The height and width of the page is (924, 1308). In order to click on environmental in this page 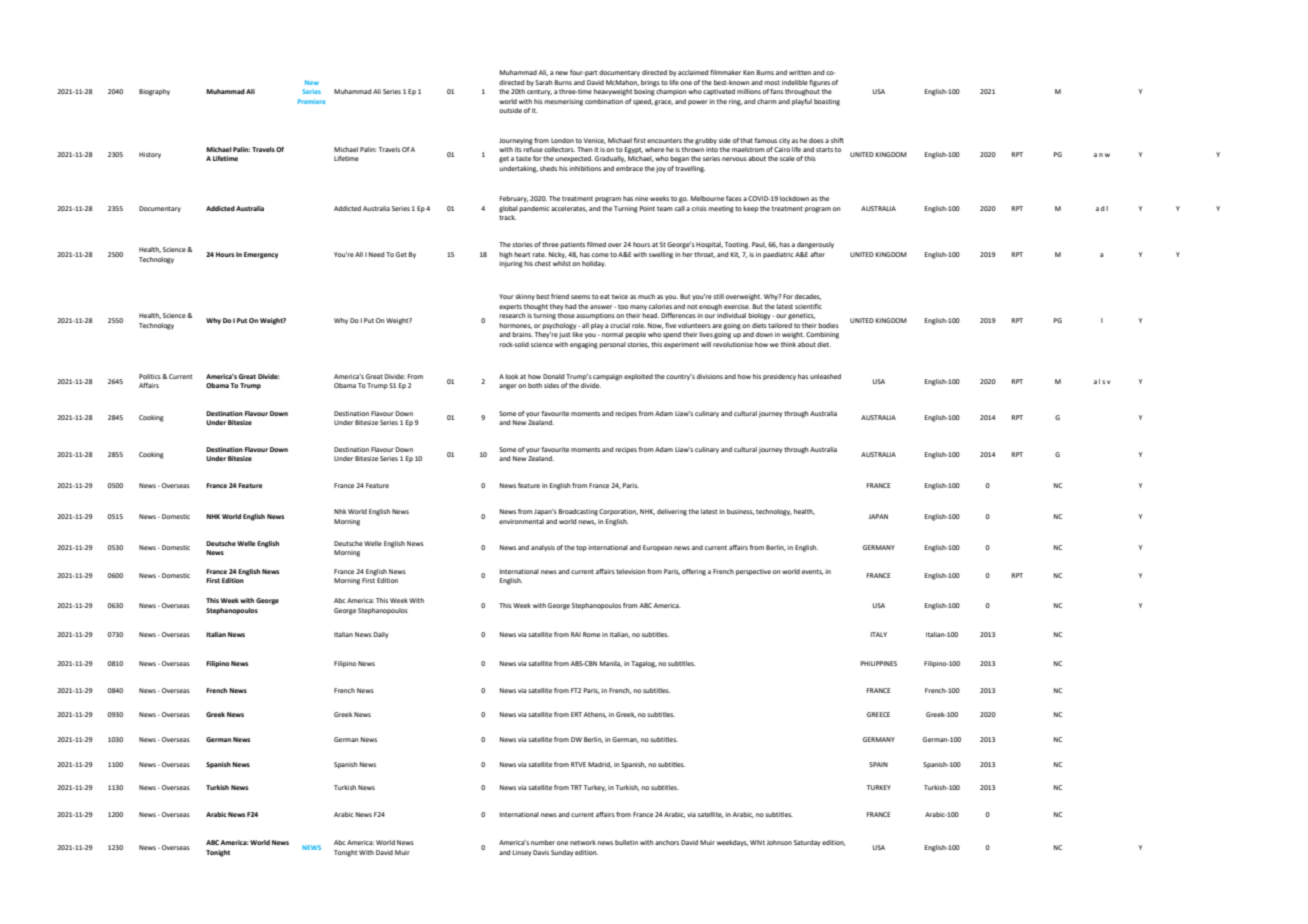, I will do `click(521, 521)`.
